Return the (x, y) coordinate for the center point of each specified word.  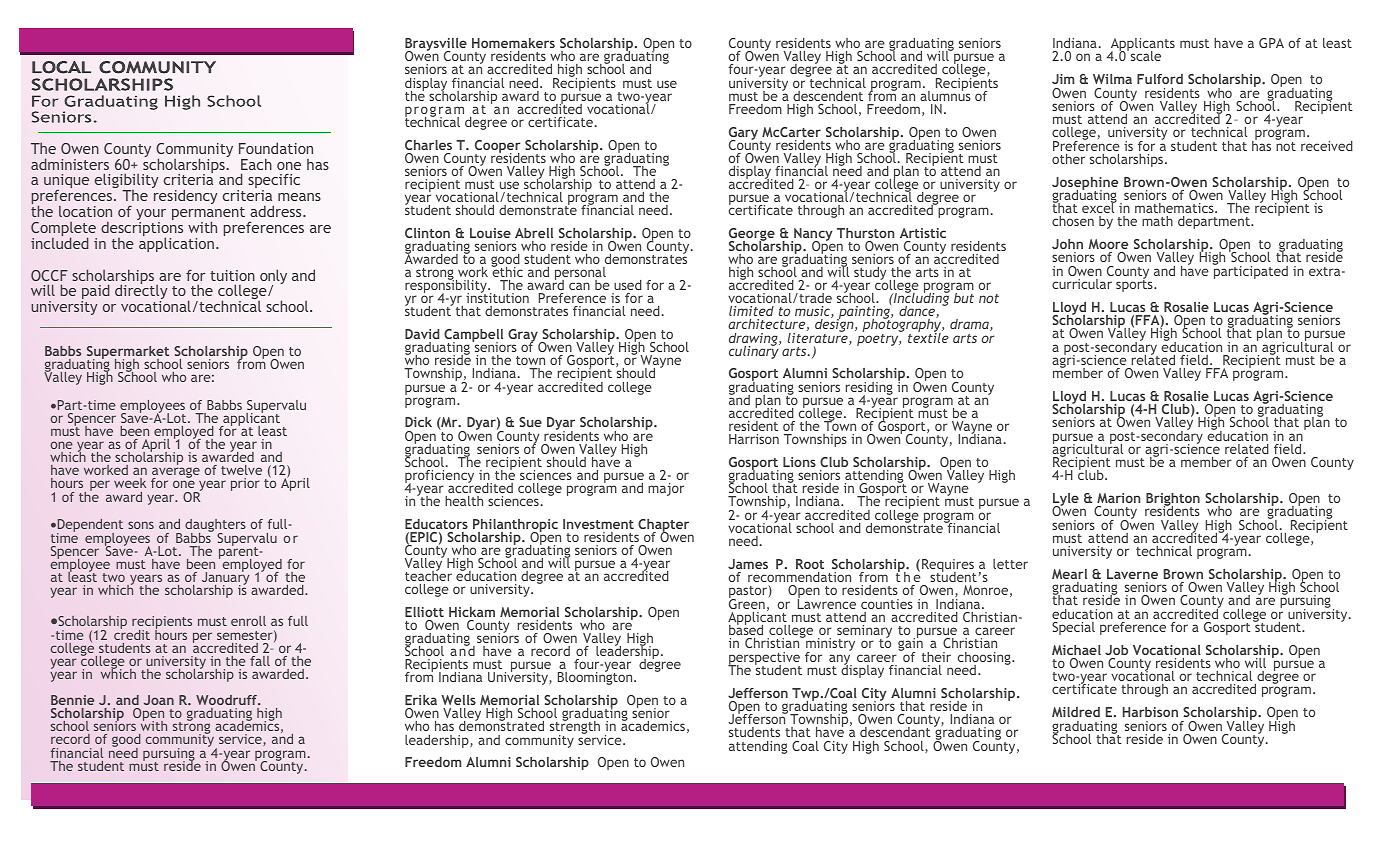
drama (970, 325)
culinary (755, 351)
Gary (745, 134)
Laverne (1132, 574)
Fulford (1160, 79)
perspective (764, 659)
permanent (208, 215)
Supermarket (128, 353)
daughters (215, 527)
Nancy (812, 236)
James (748, 564)
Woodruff (228, 700)
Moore (1108, 244)
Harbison (1150, 712)
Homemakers (513, 43)
